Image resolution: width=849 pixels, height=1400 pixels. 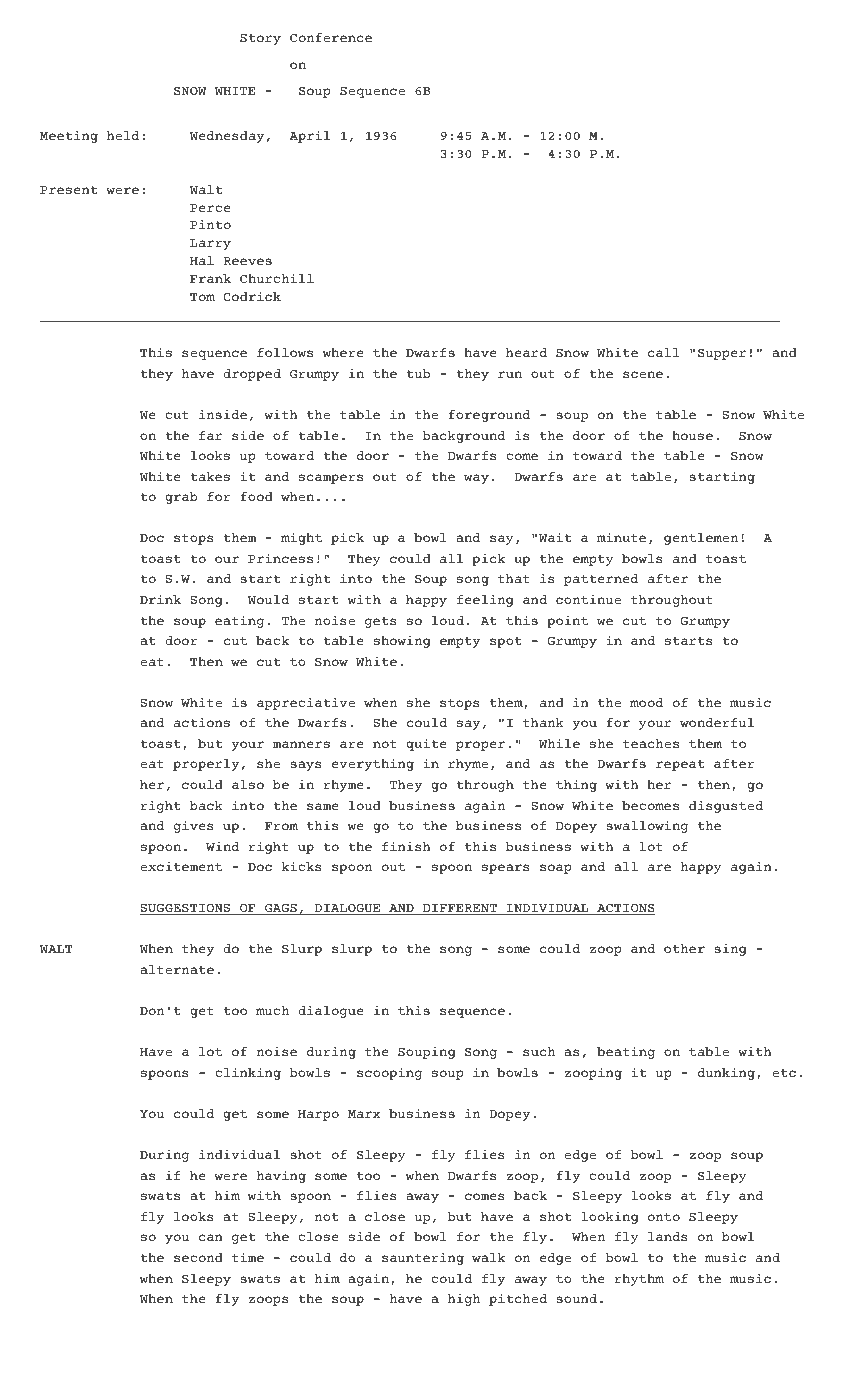 What do you see at coordinates (423, 1259) in the screenshot?
I see `sauntering` at bounding box center [423, 1259].
